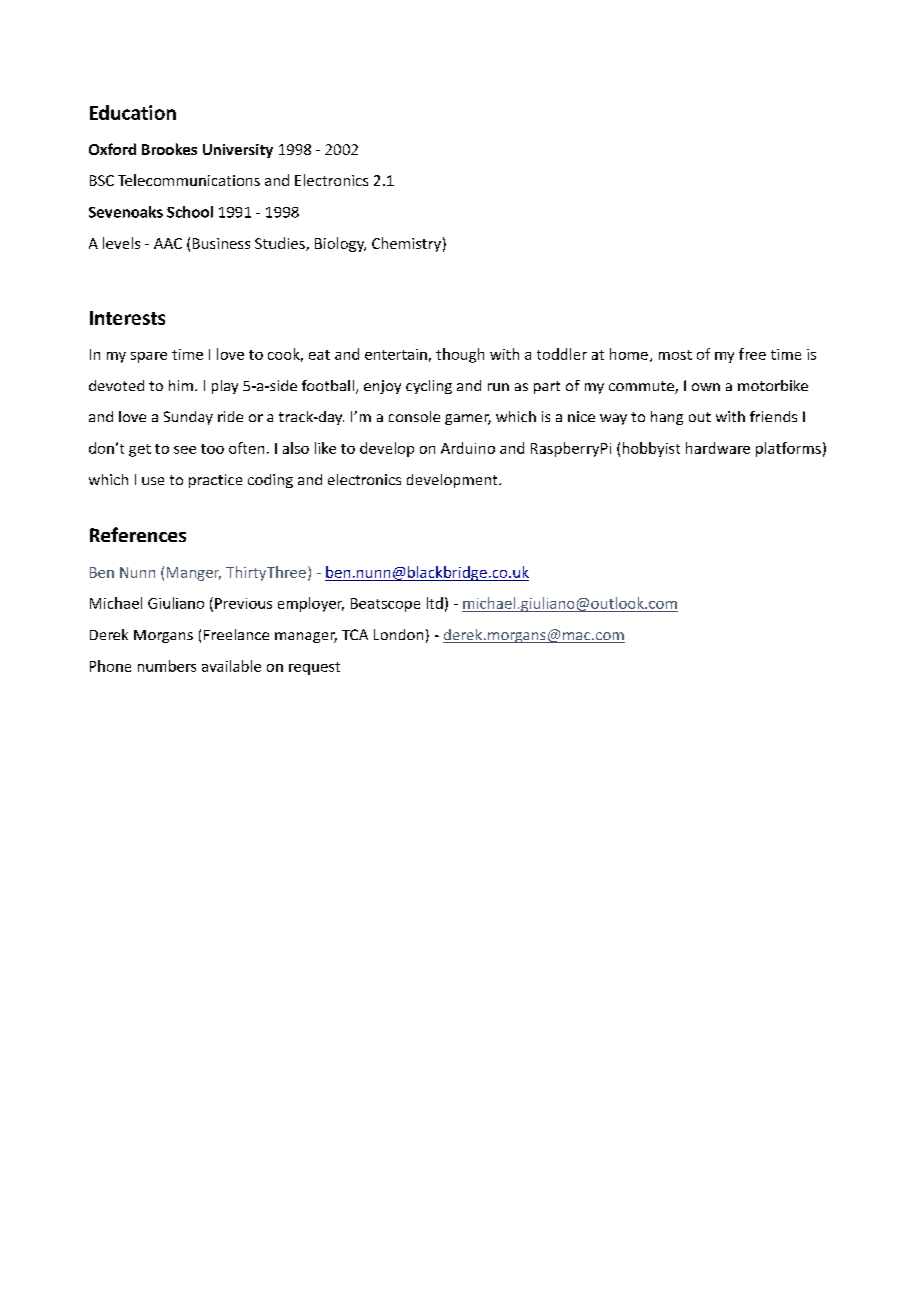 The width and height of the page is (924, 1308). What do you see at coordinates (468, 448) in the page?
I see `Arduino` at bounding box center [468, 448].
